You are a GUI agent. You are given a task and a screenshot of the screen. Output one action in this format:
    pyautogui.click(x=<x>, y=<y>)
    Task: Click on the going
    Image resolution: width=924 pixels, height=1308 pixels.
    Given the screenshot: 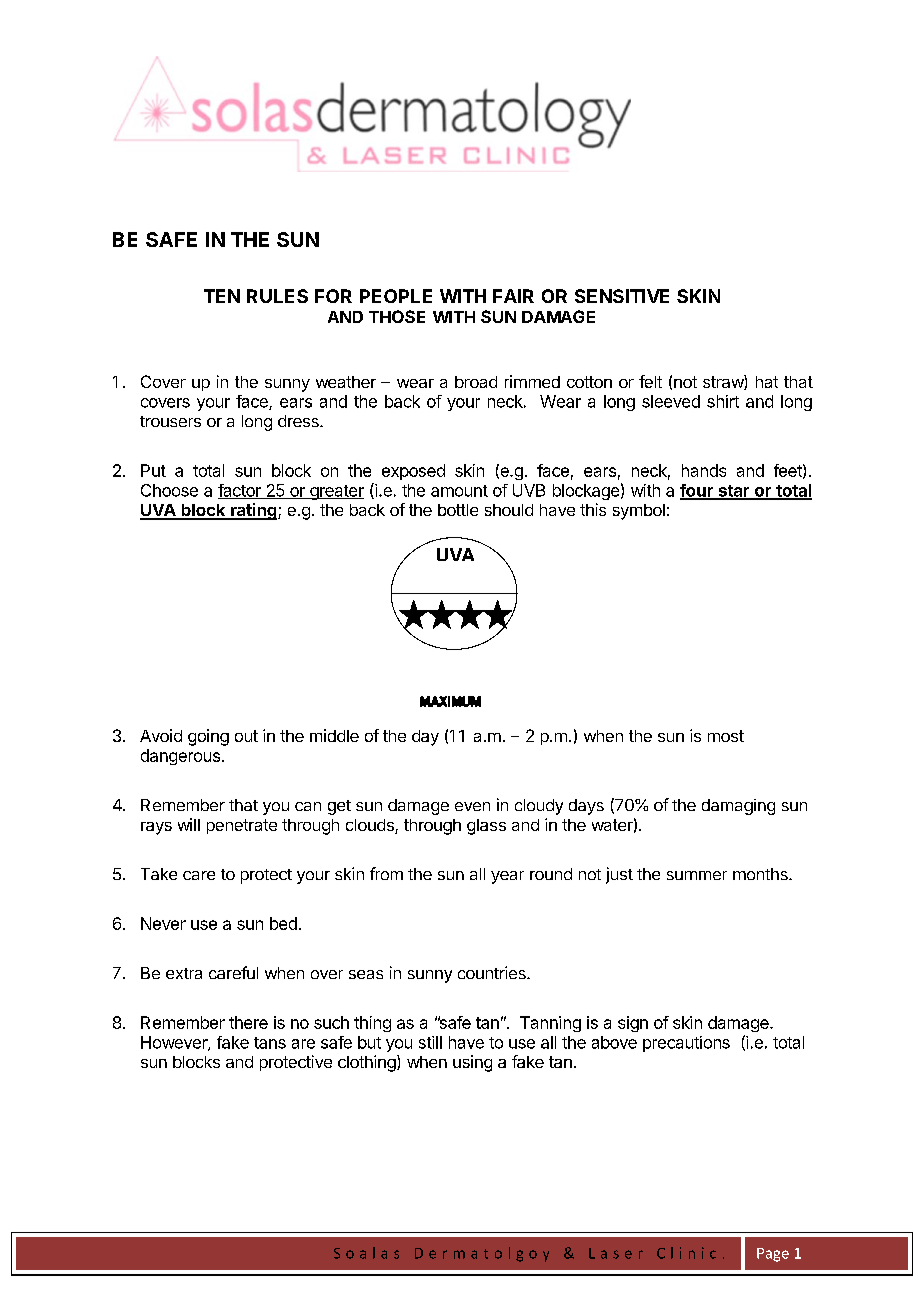 What is the action you would take?
    pyautogui.click(x=208, y=737)
